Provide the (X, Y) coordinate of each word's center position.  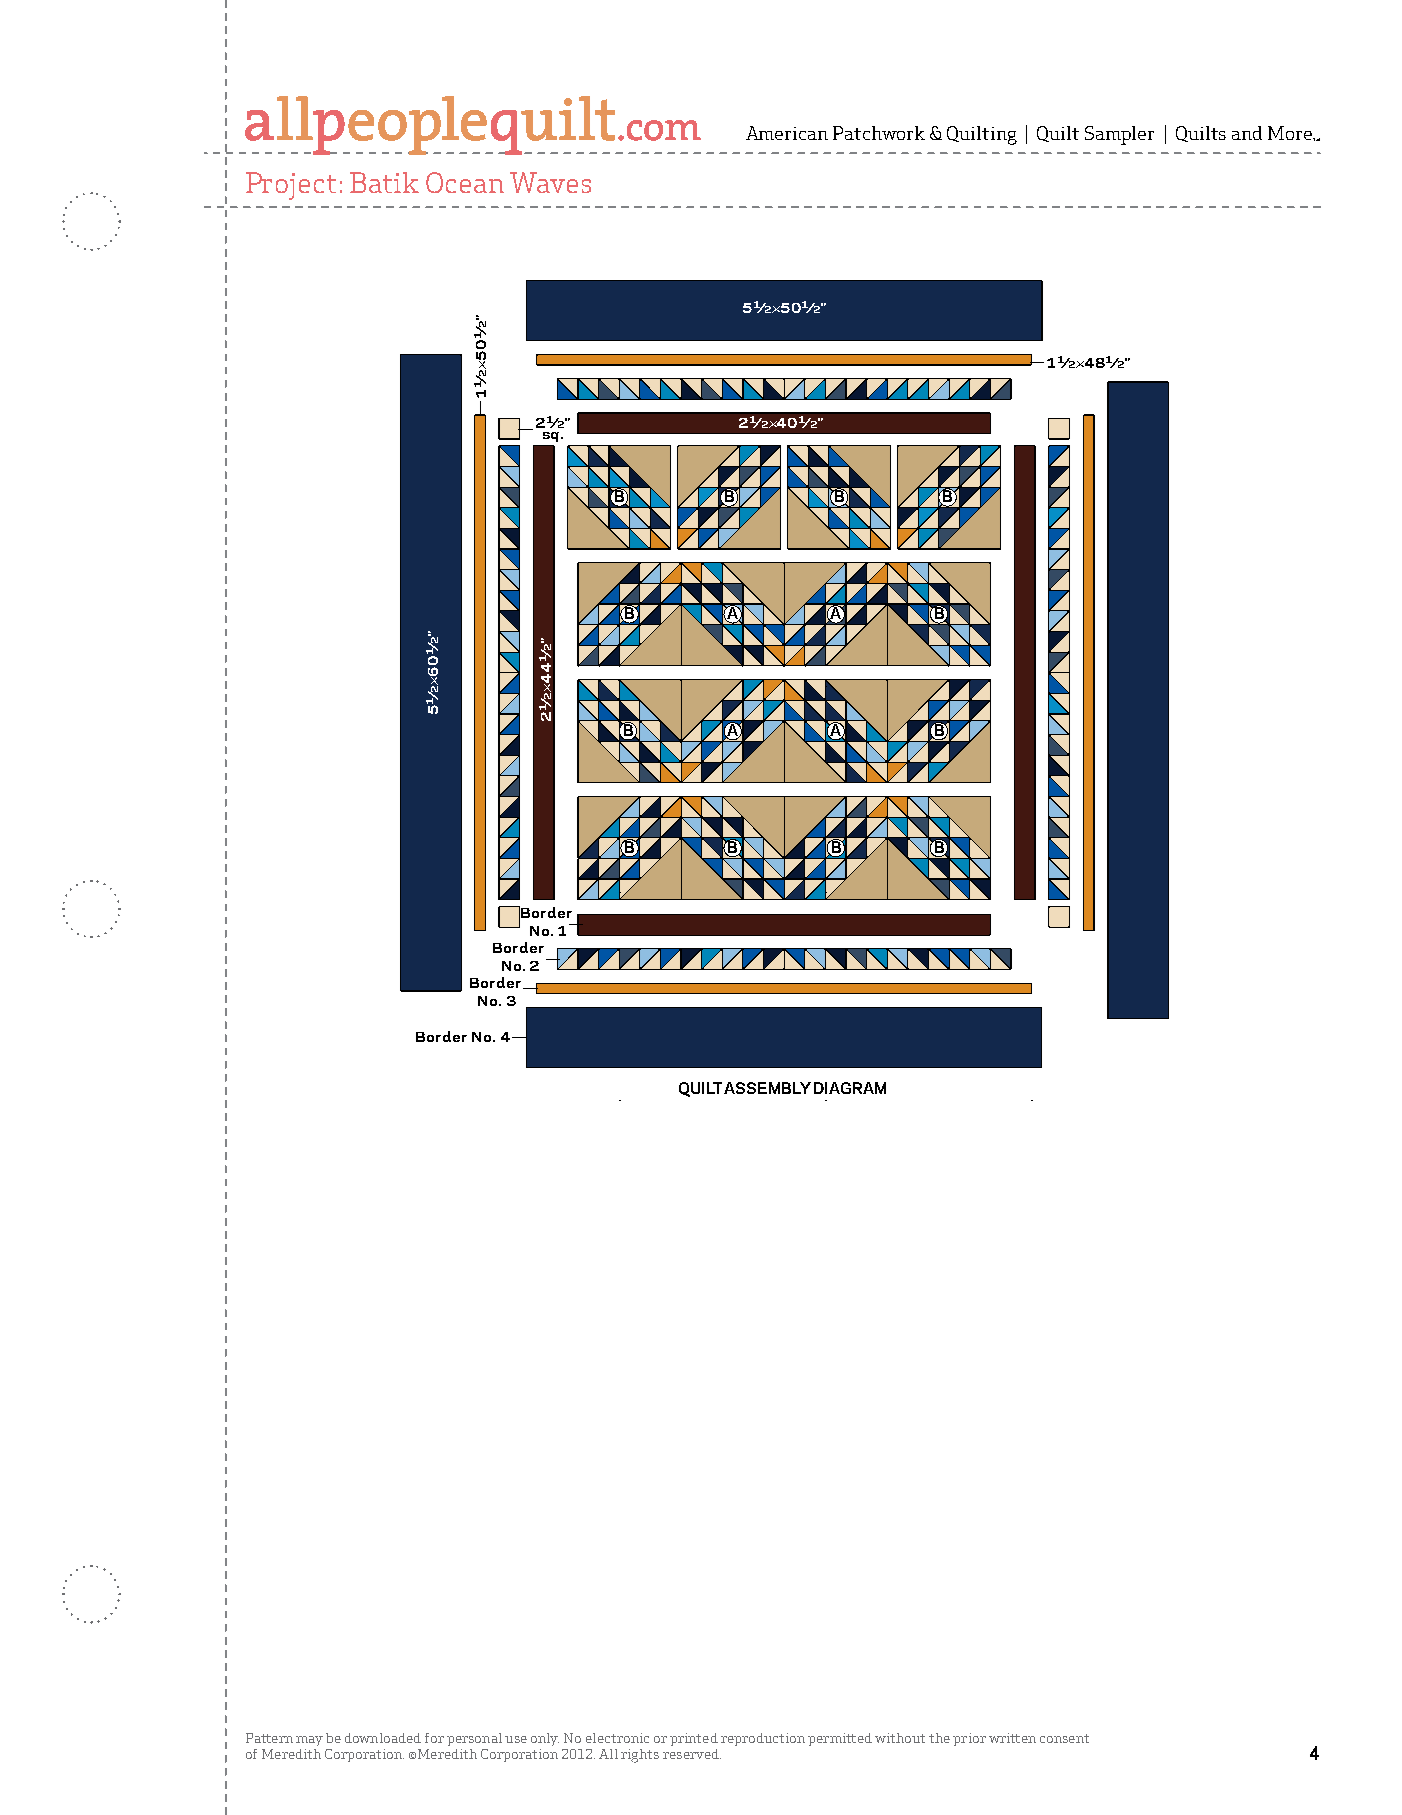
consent (1064, 1738)
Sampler (1119, 135)
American (787, 133)
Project (291, 186)
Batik (384, 182)
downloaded (383, 1738)
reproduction (763, 1739)
